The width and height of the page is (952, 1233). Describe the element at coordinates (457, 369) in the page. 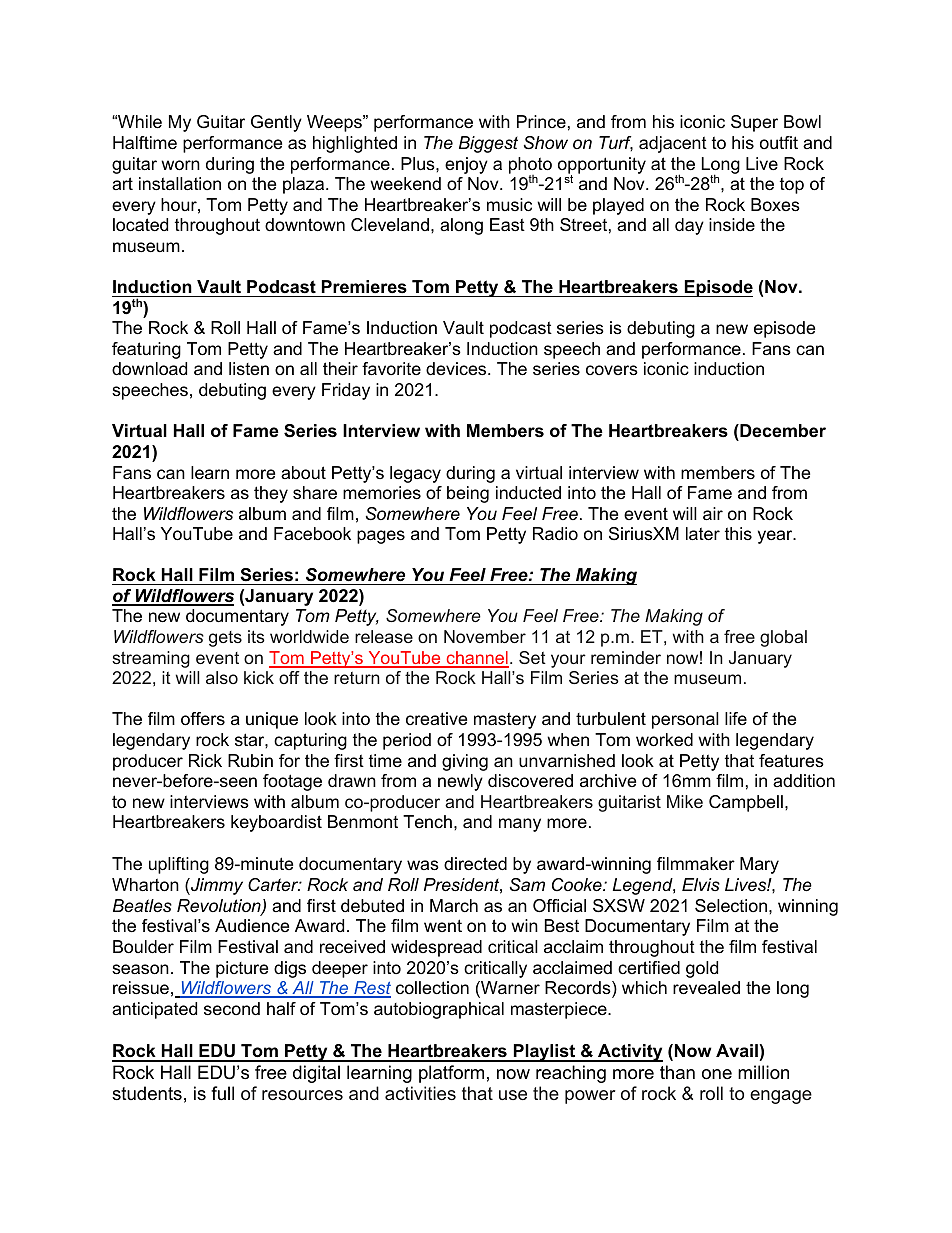

I see `devices` at that location.
